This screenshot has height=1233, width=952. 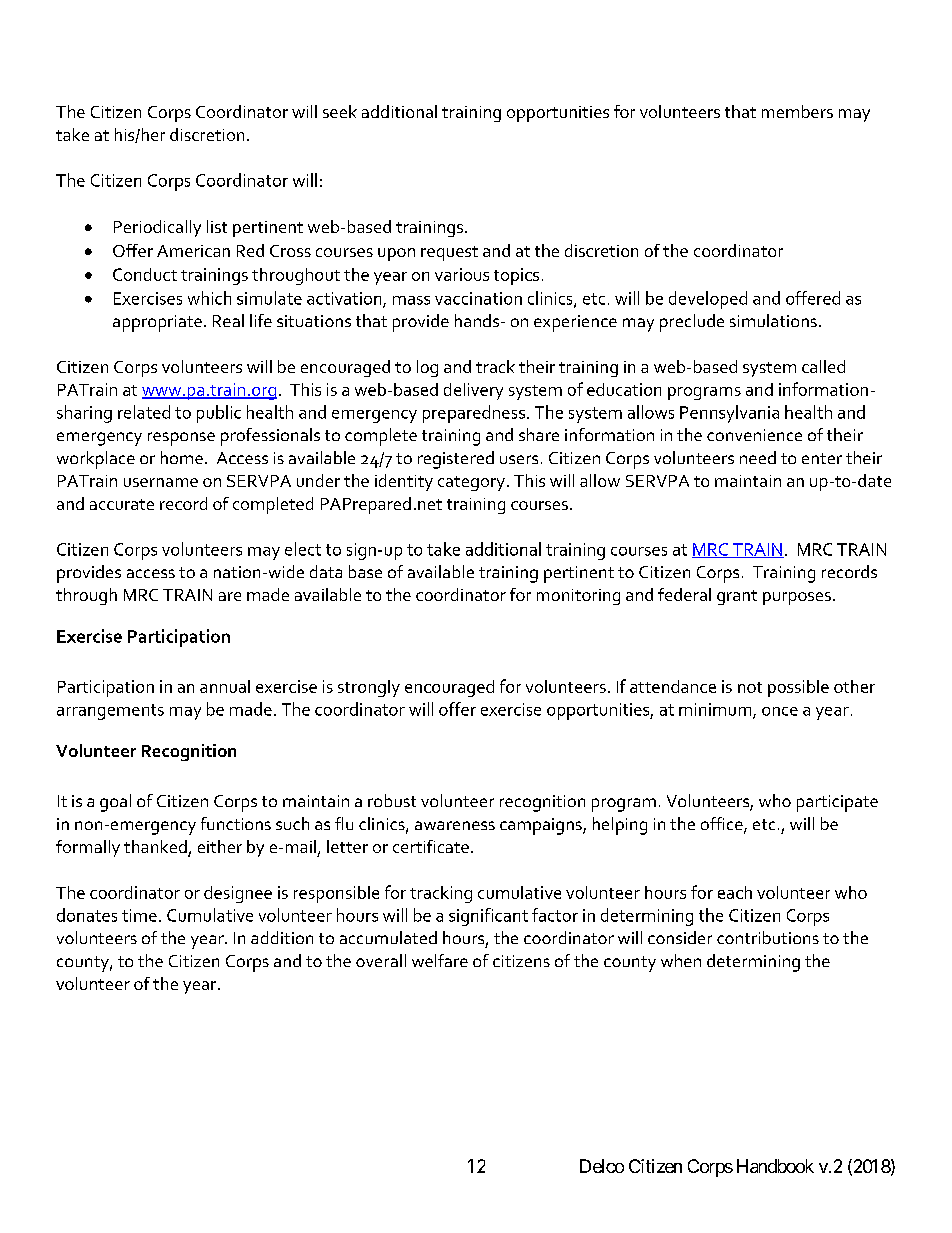 What do you see at coordinates (775, 1166) in the screenshot?
I see `Handbook` at bounding box center [775, 1166].
